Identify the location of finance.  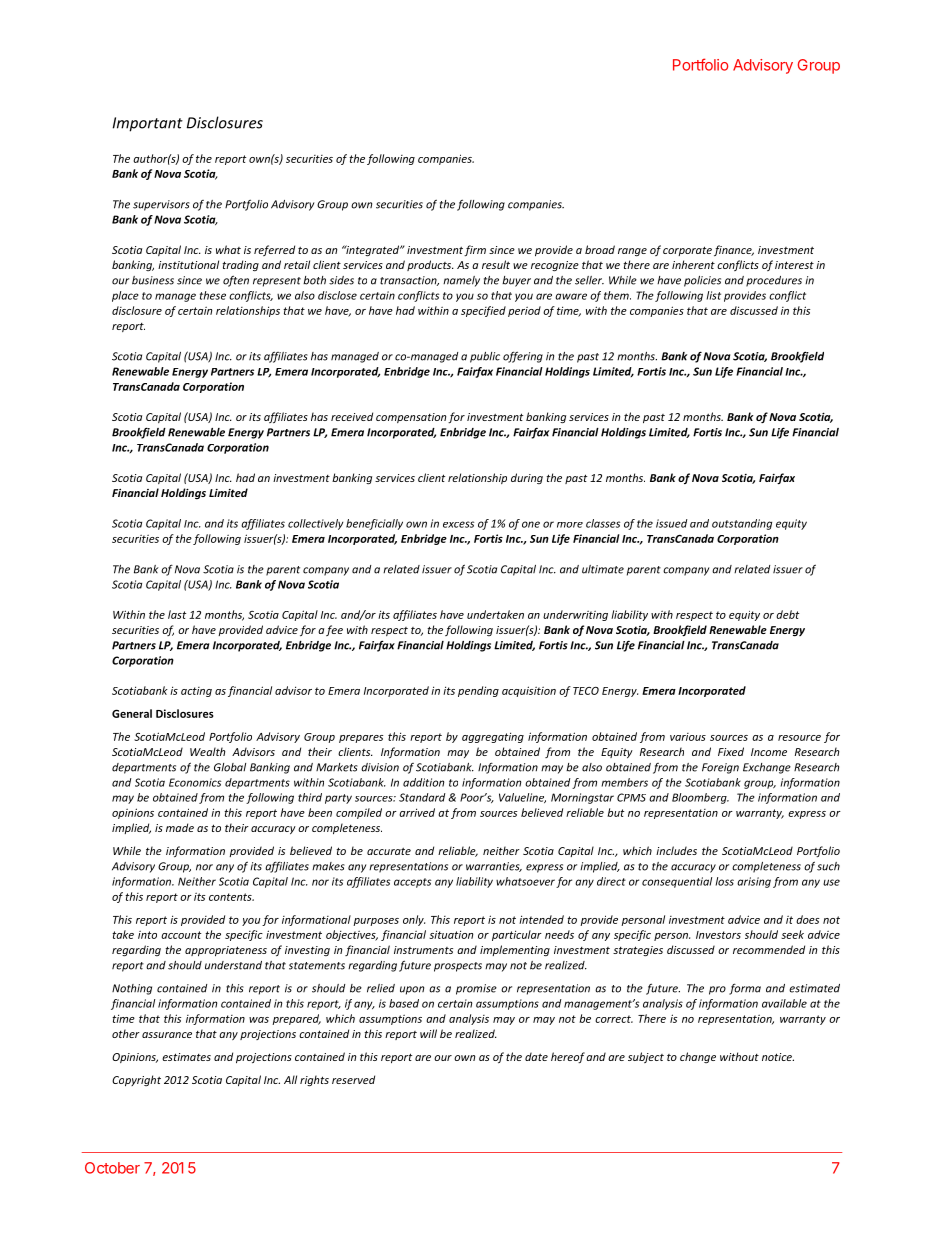
(734, 250).
